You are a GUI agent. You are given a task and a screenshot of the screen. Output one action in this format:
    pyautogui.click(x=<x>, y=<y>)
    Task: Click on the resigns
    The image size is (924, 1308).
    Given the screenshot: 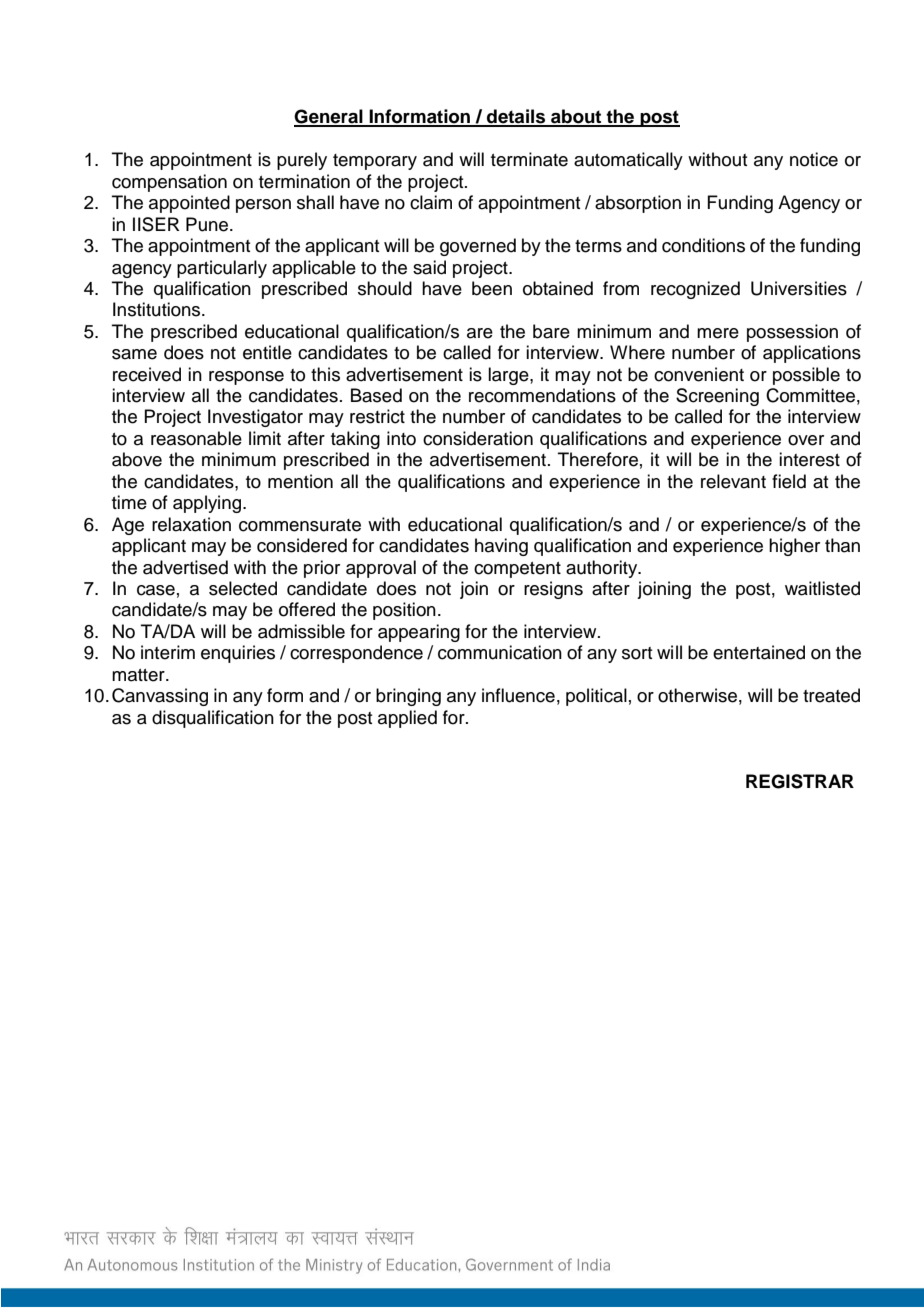 What is the action you would take?
    pyautogui.click(x=553, y=590)
